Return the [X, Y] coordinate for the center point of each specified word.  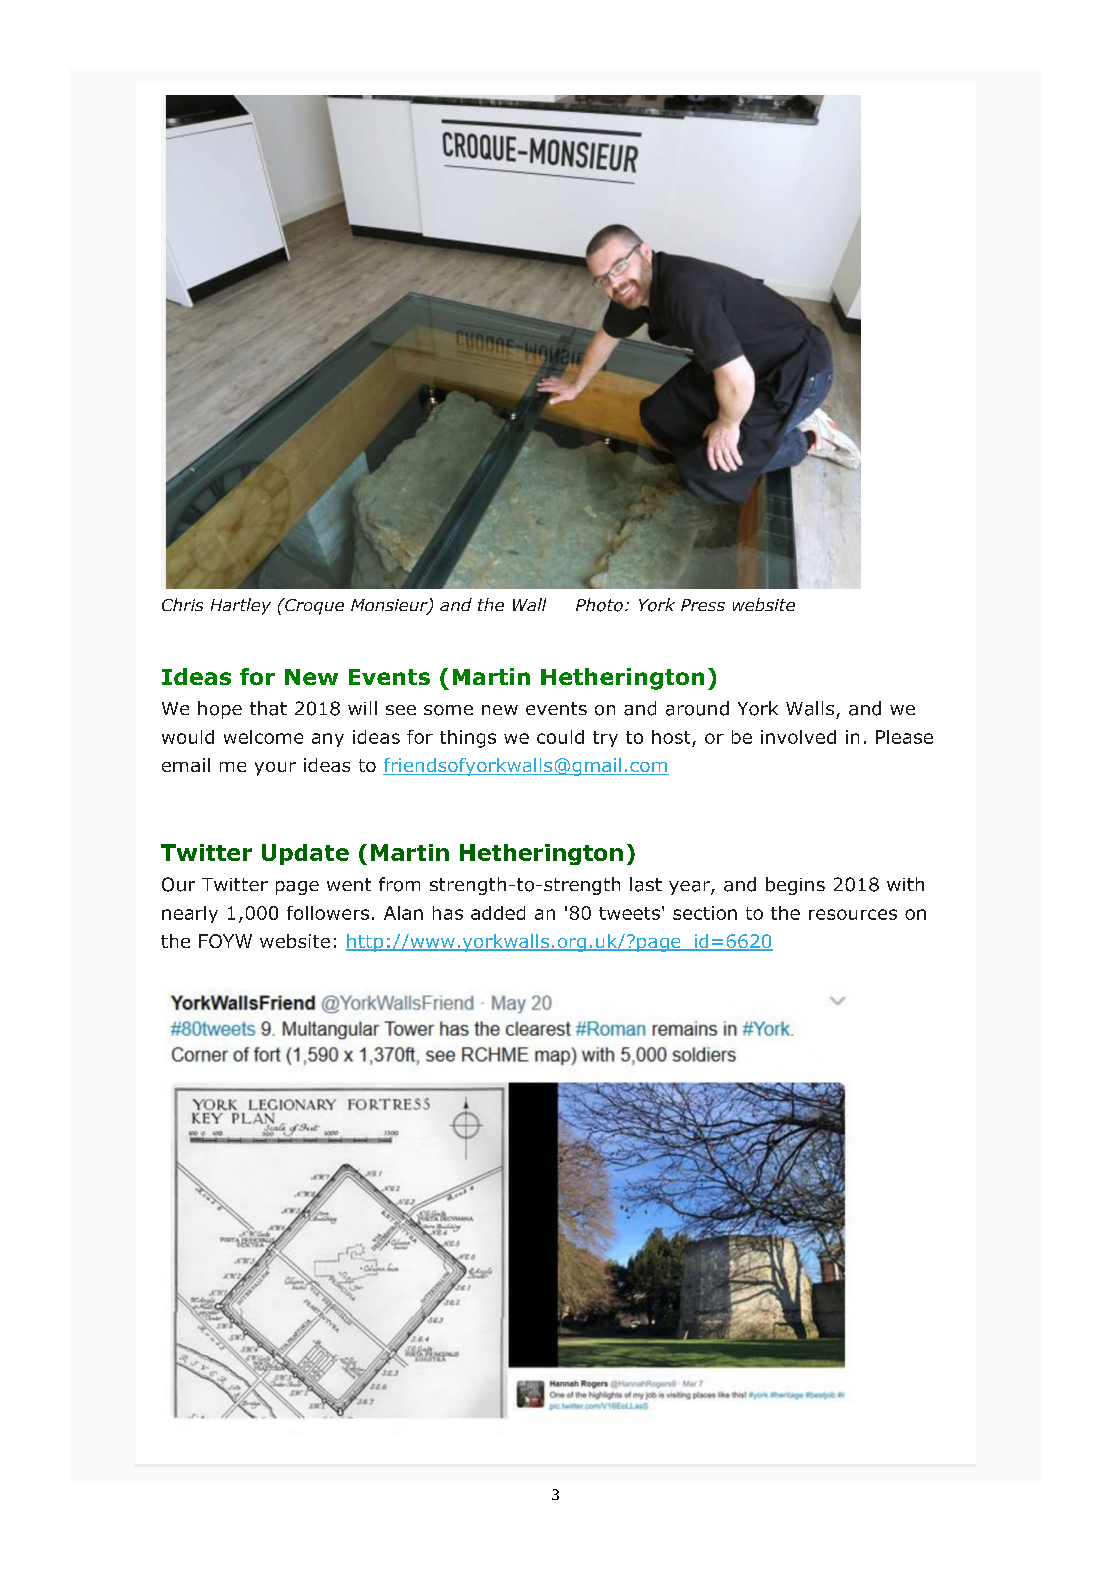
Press [703, 605]
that [268, 708]
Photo [599, 605]
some [448, 710]
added [498, 913]
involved [798, 737]
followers [328, 913]
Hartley [241, 606]
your [275, 769]
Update [305, 854]
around [697, 708]
